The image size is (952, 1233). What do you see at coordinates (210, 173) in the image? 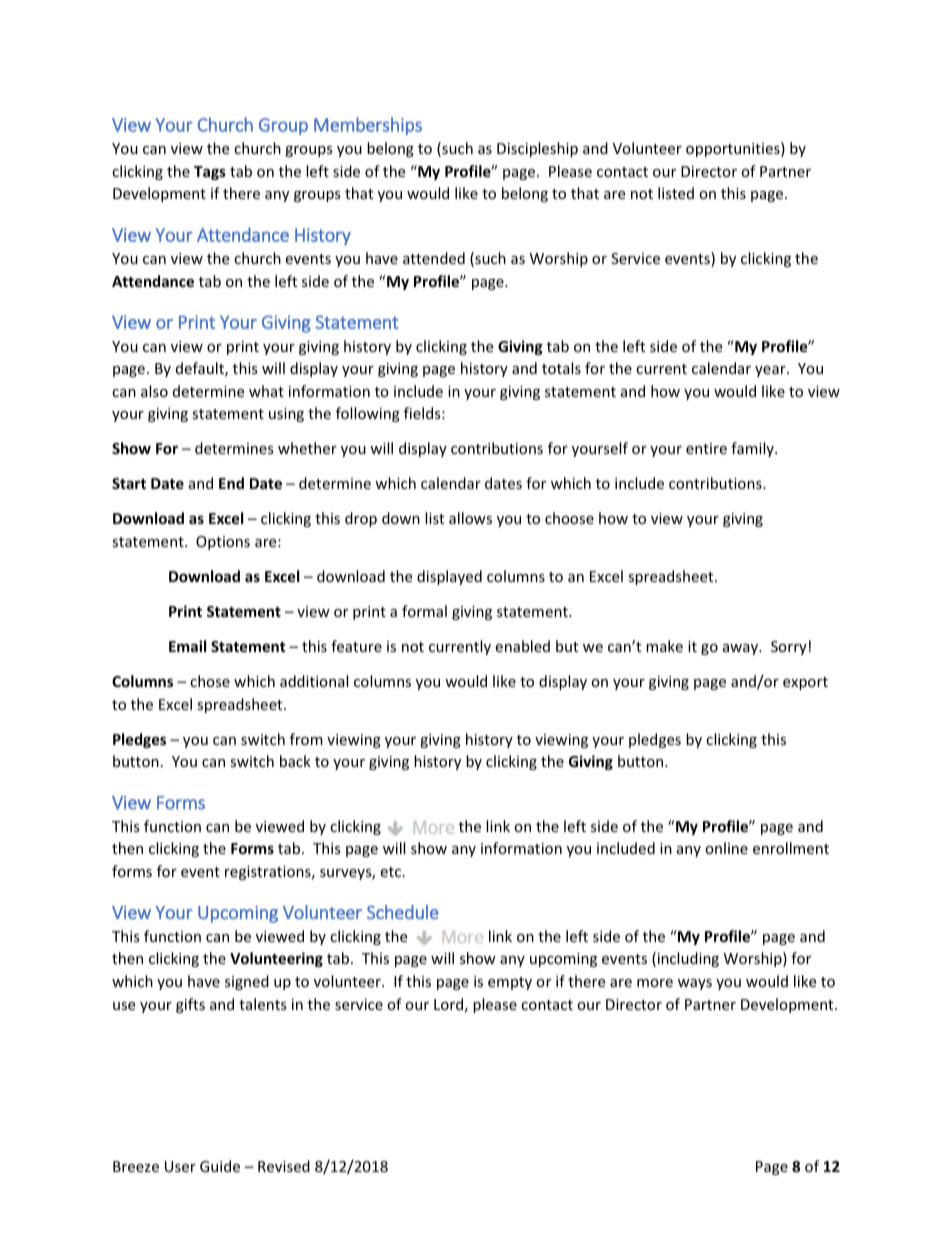
I see `Tags` at bounding box center [210, 173].
